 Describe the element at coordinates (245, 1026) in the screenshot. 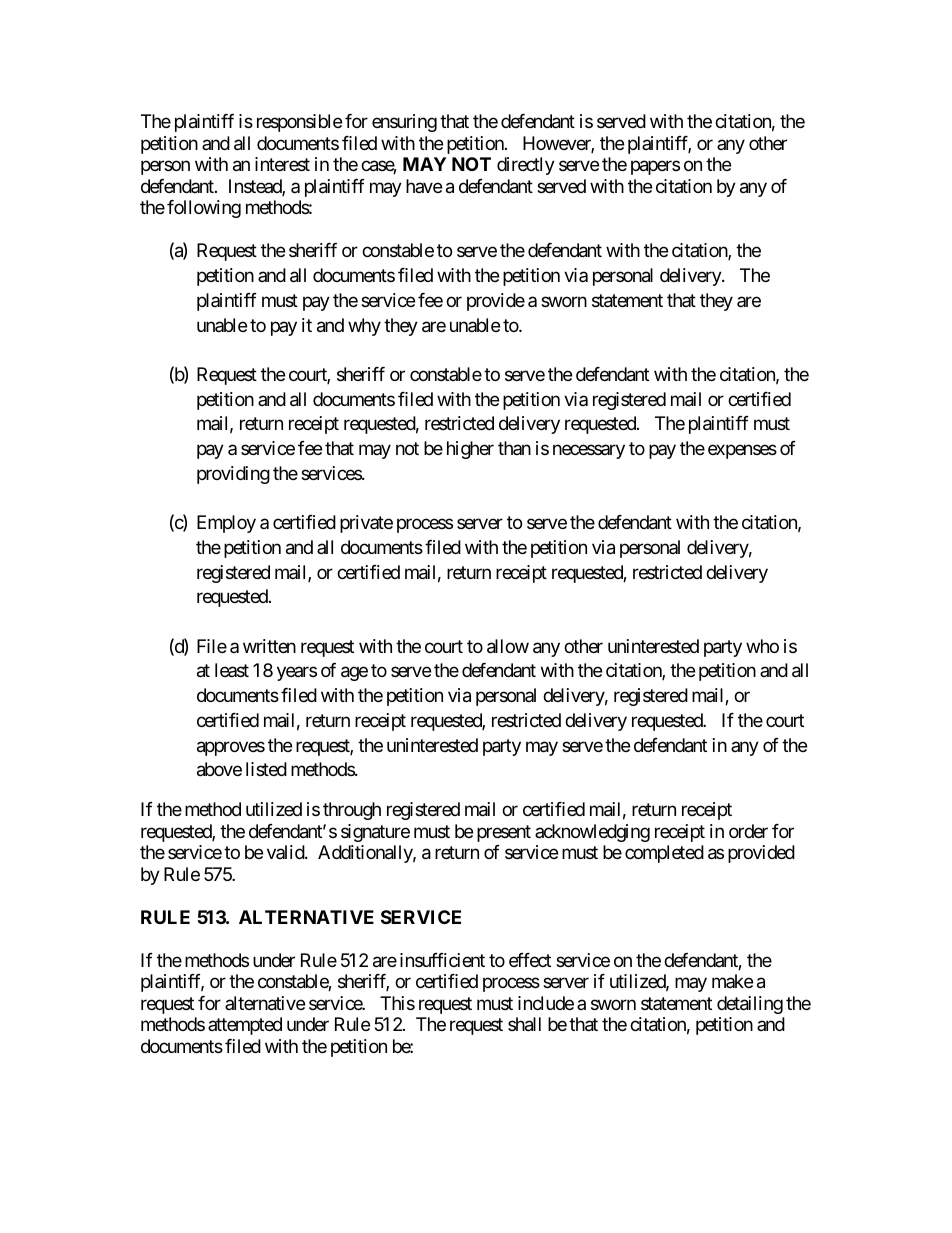

I see `attempted` at that location.
